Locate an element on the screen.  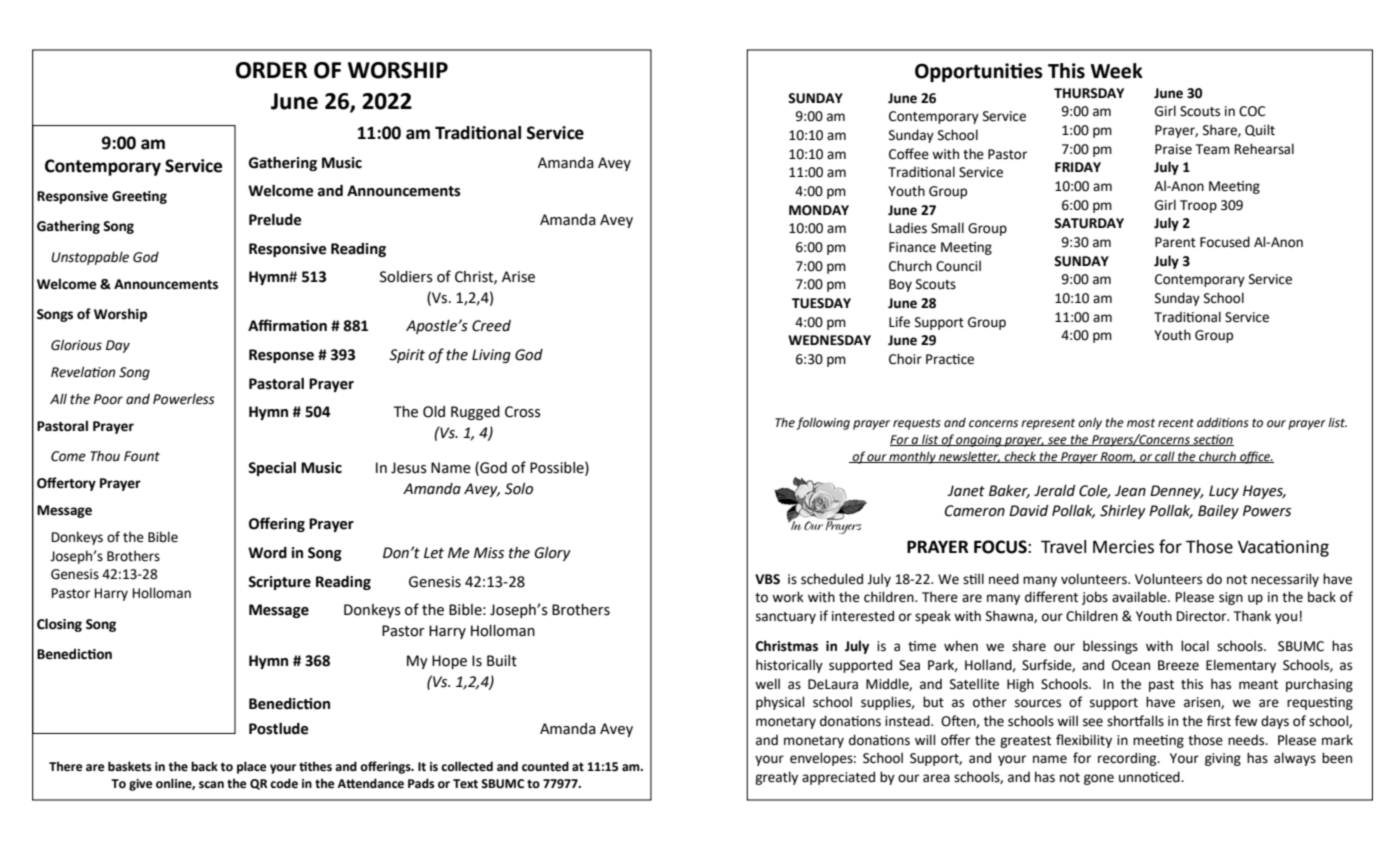
Opportunities is located at coordinates (979, 72).
